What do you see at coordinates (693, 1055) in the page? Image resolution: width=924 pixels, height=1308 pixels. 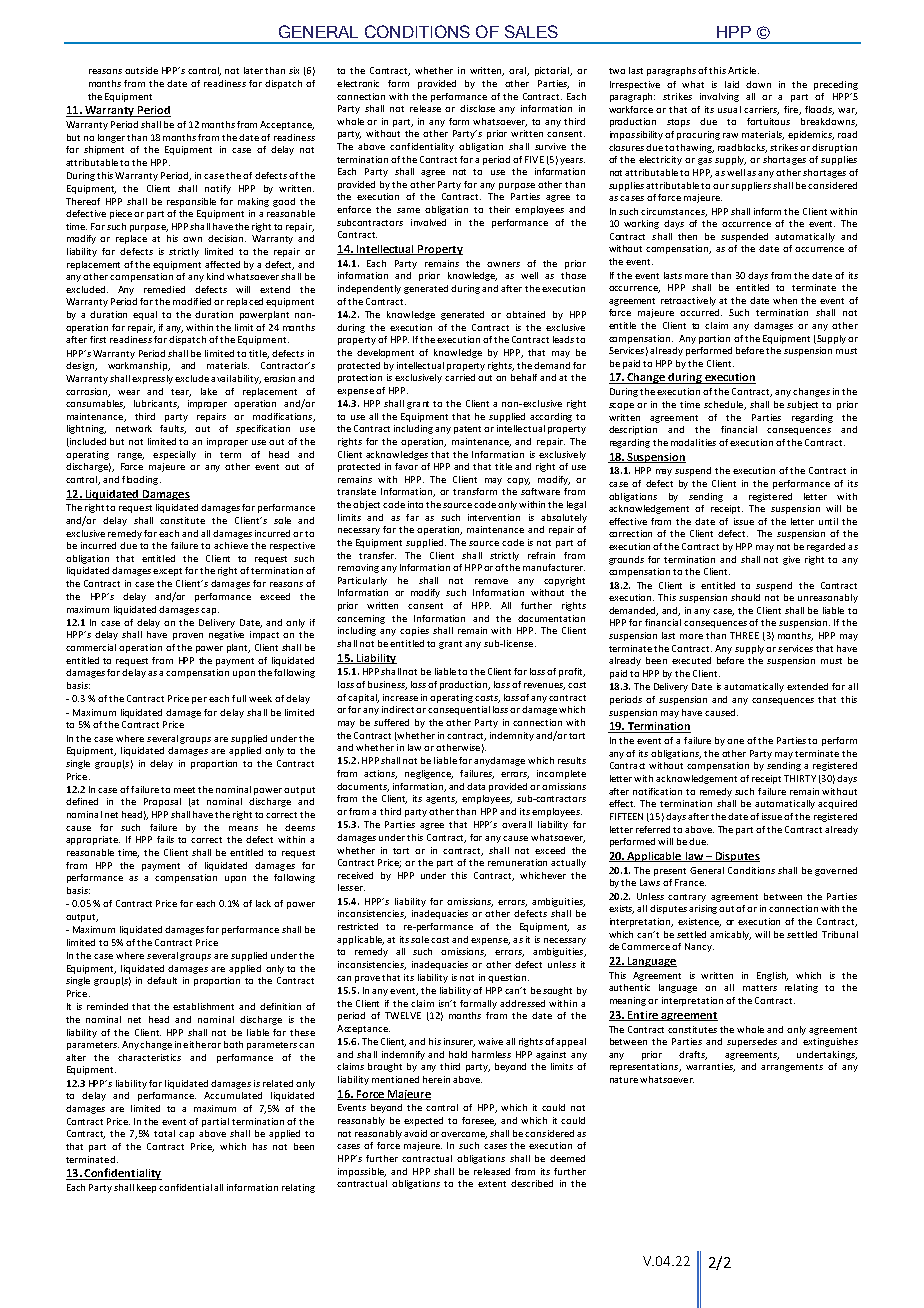 I see `drafts` at bounding box center [693, 1055].
